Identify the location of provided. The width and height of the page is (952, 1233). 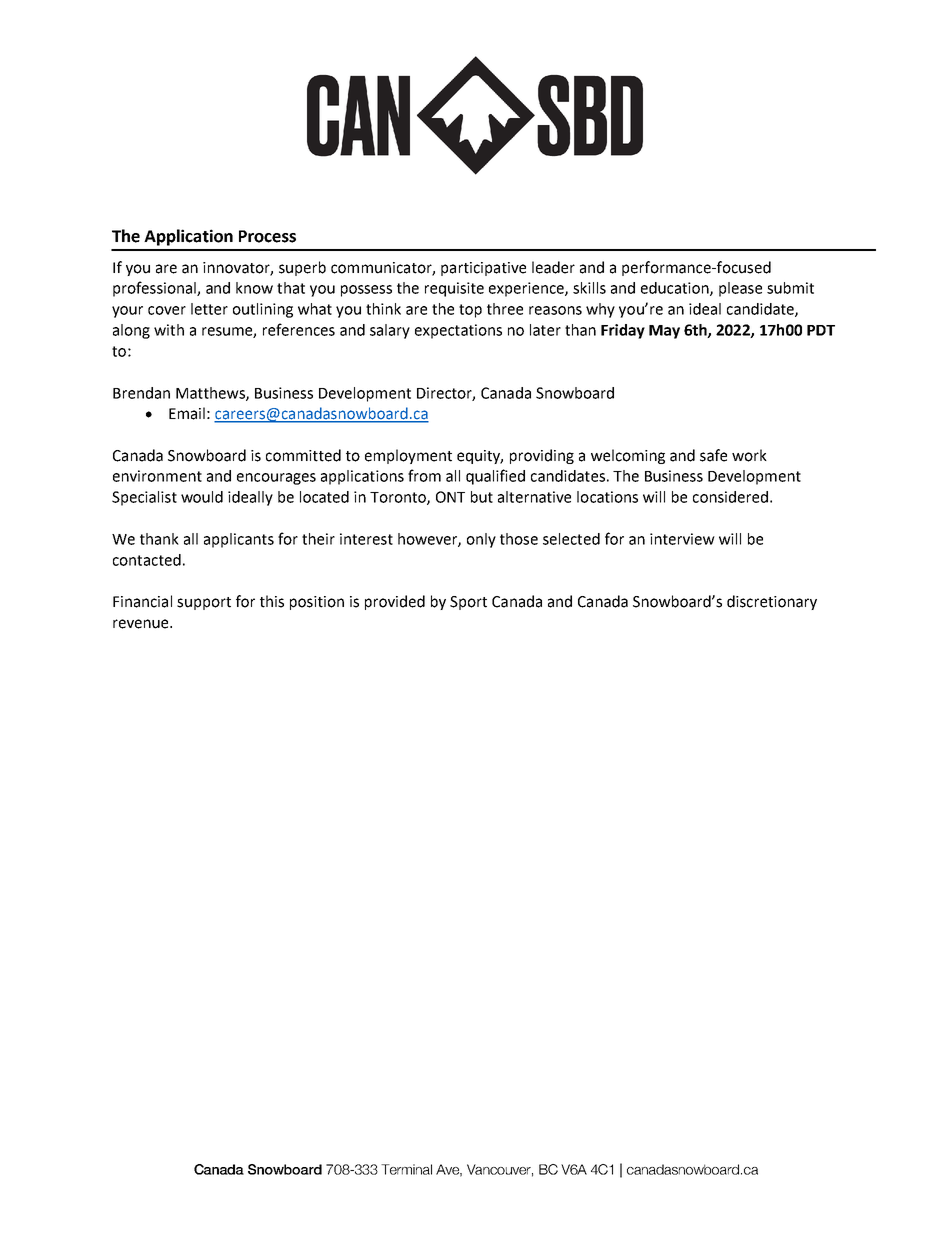
(395, 602).
